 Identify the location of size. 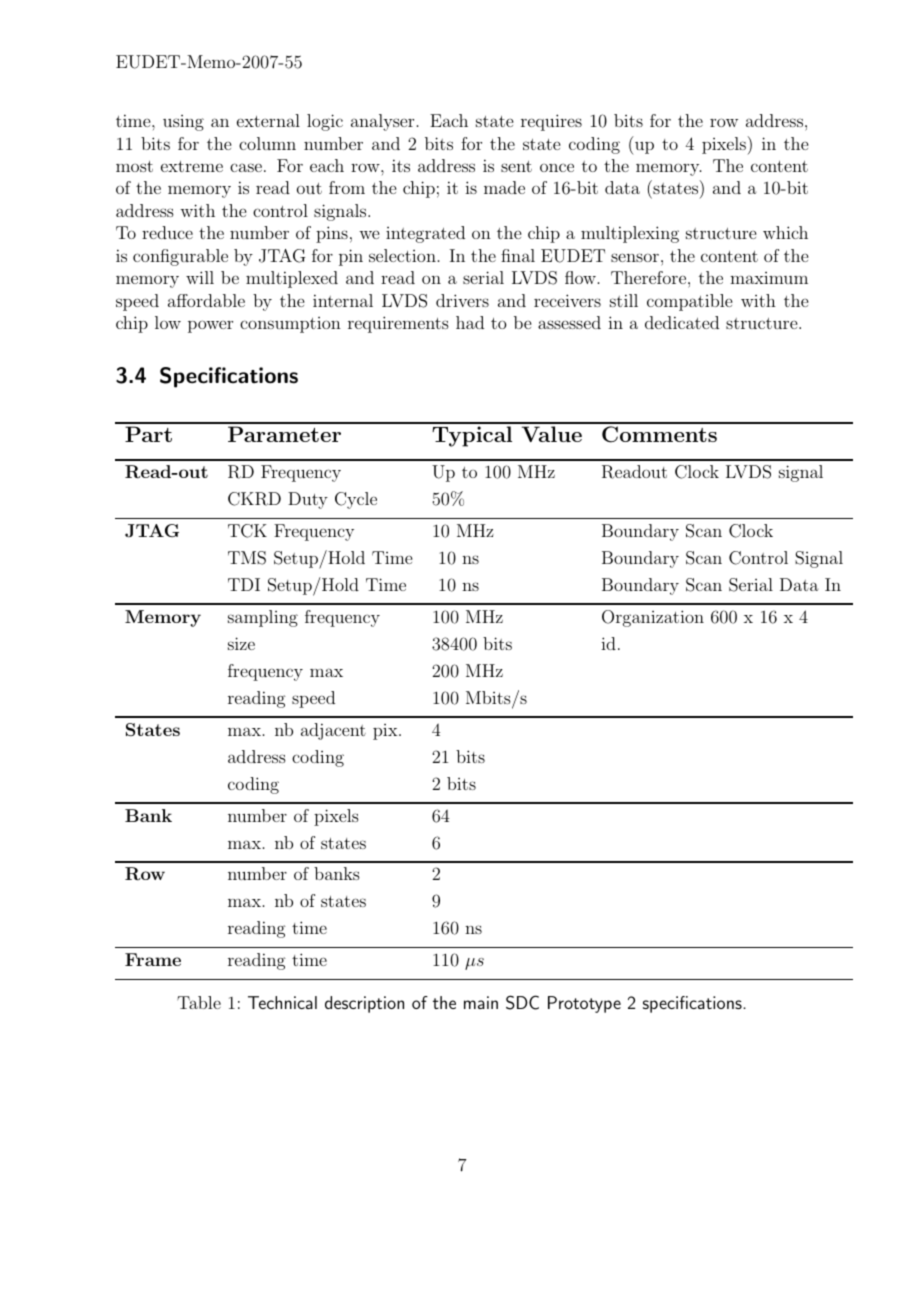
(241, 643).
